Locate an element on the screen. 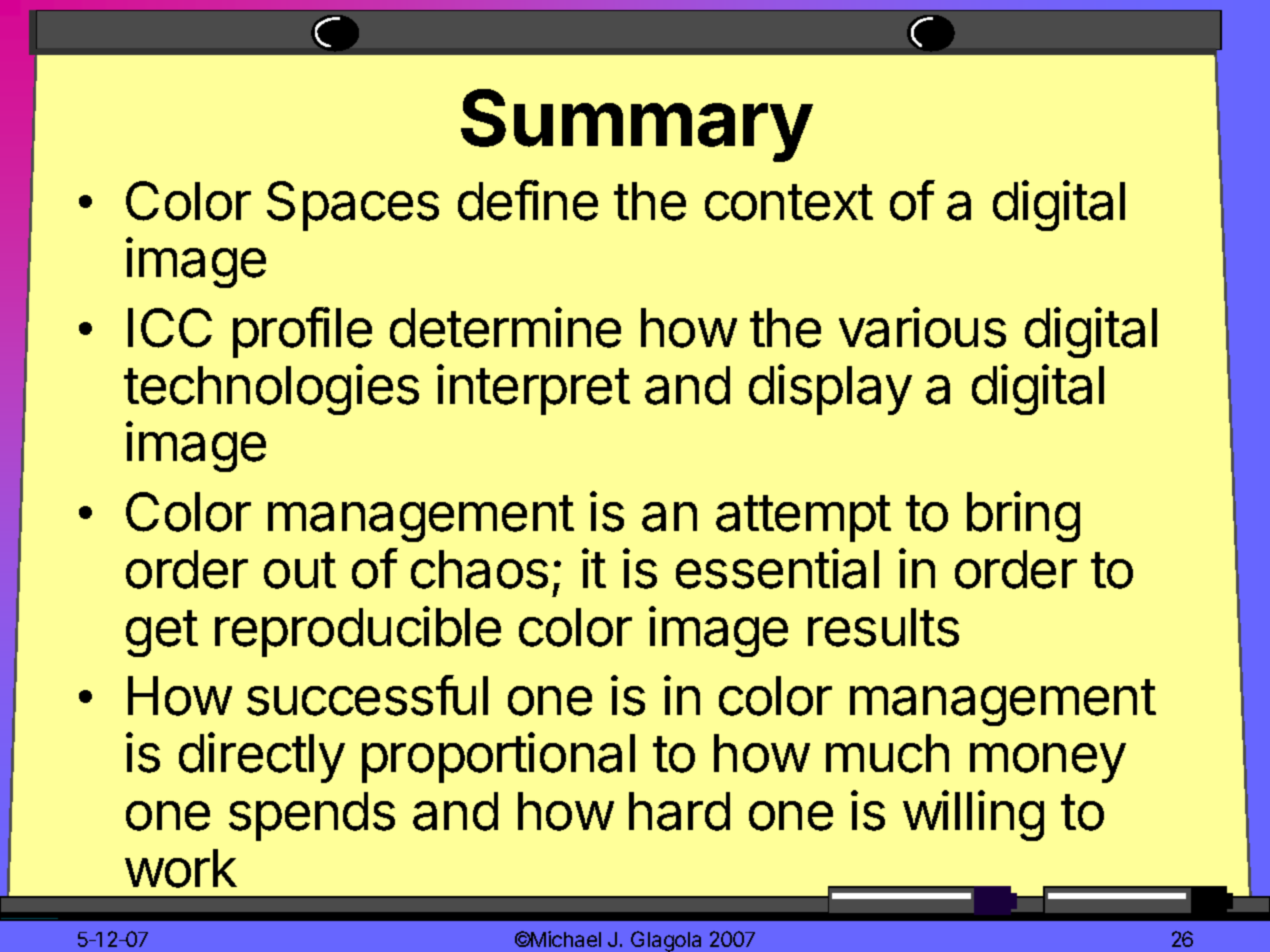 The image size is (1270, 952). display is located at coordinates (830, 389).
